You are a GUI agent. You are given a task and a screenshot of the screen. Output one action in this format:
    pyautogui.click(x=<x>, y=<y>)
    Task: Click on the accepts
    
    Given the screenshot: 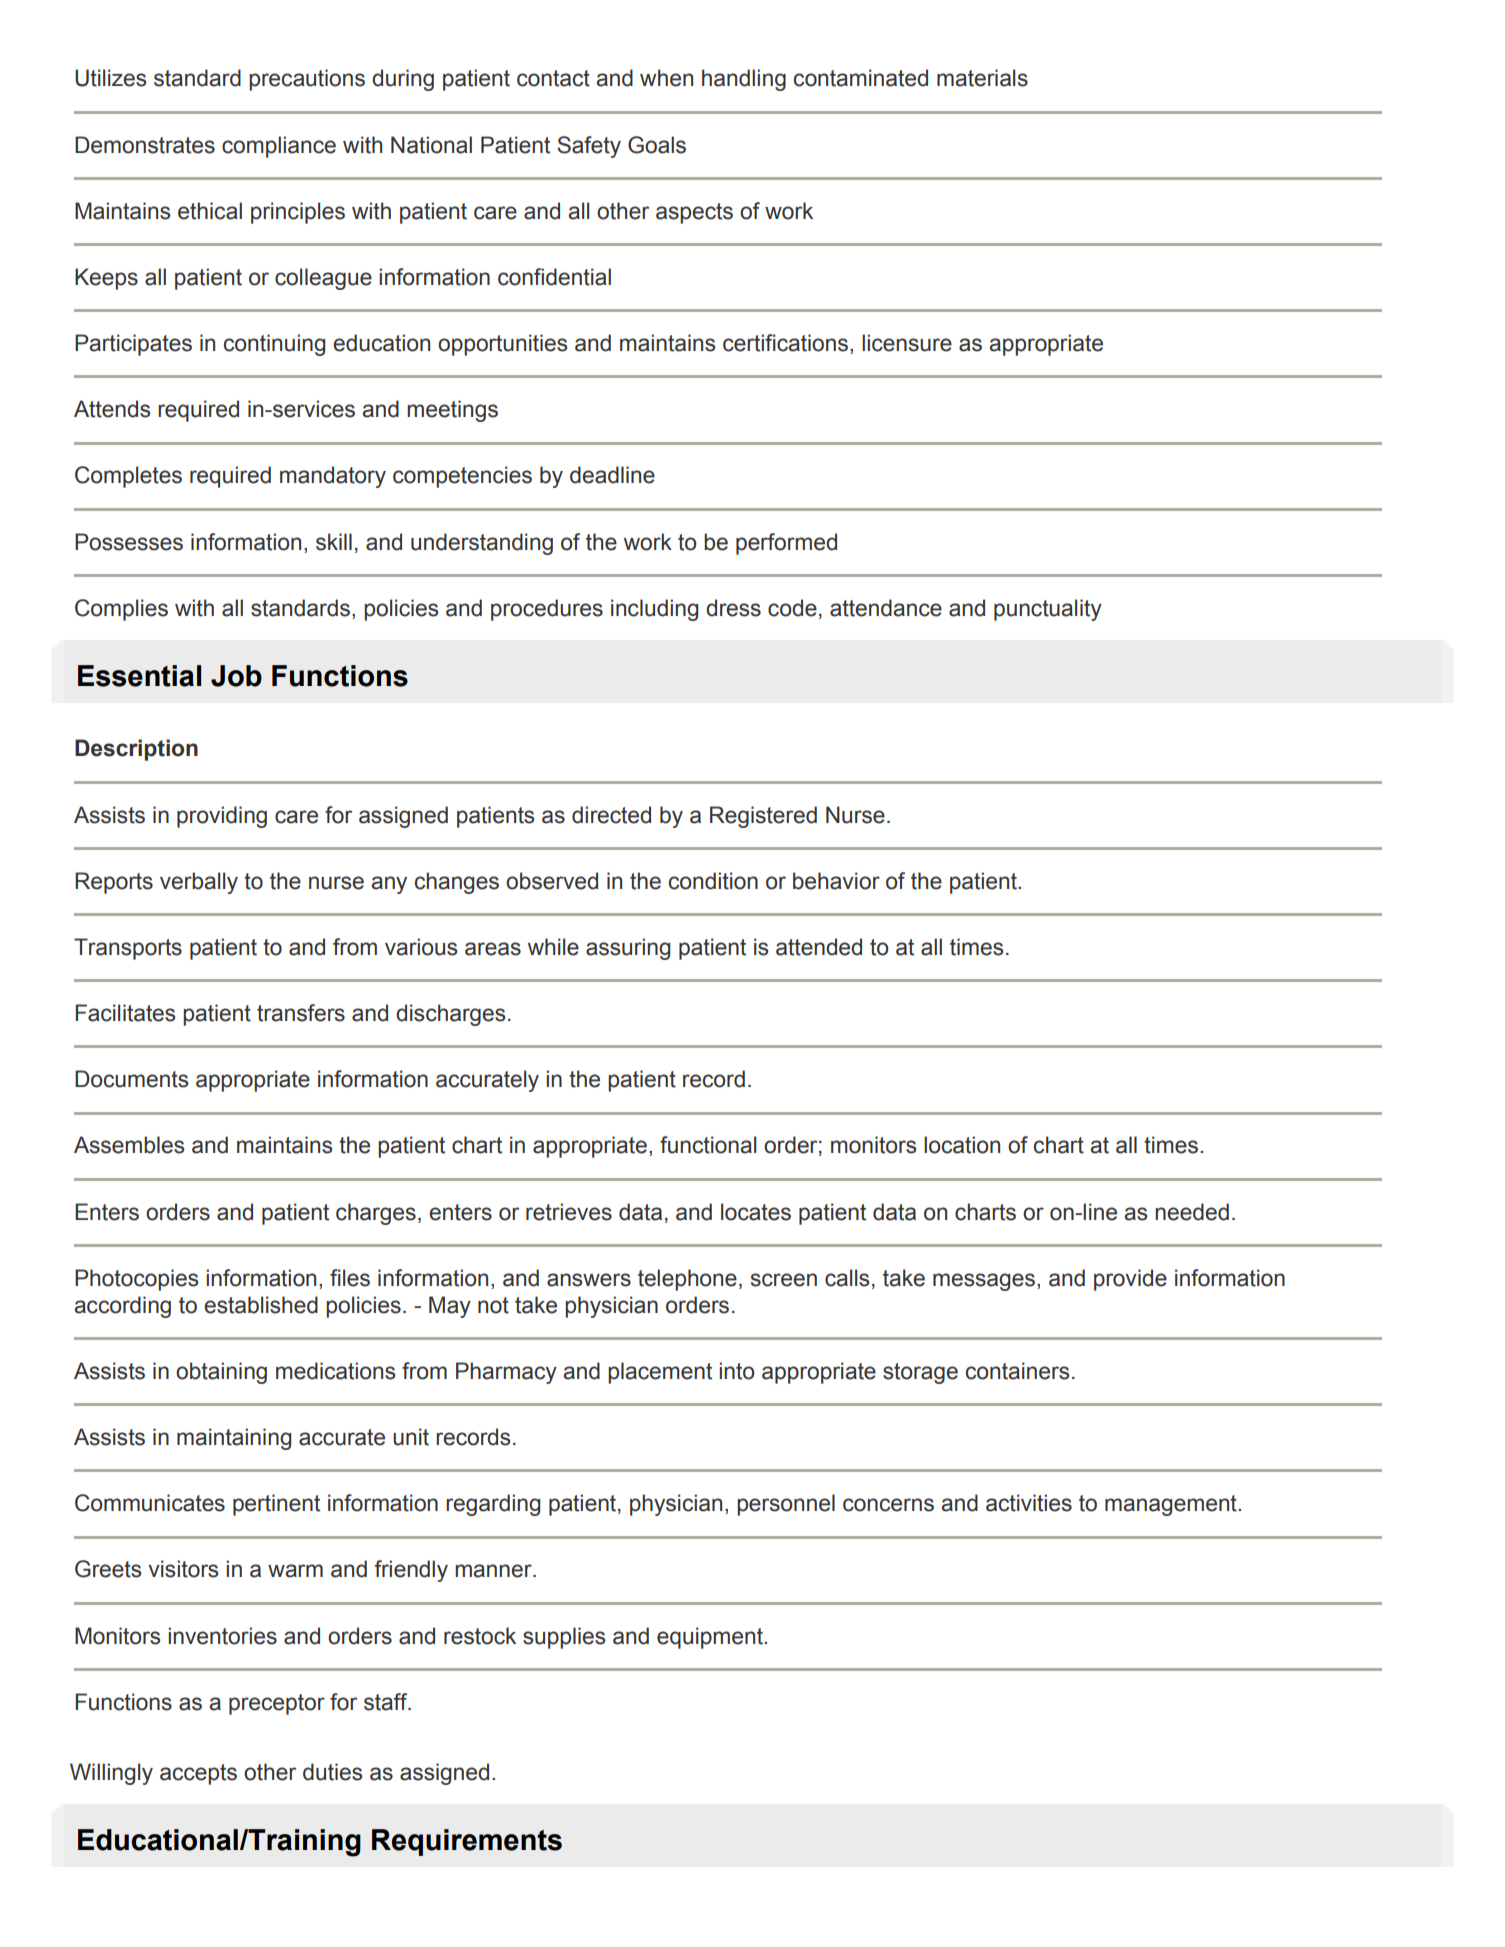 What is the action you would take?
    pyautogui.click(x=198, y=1774)
